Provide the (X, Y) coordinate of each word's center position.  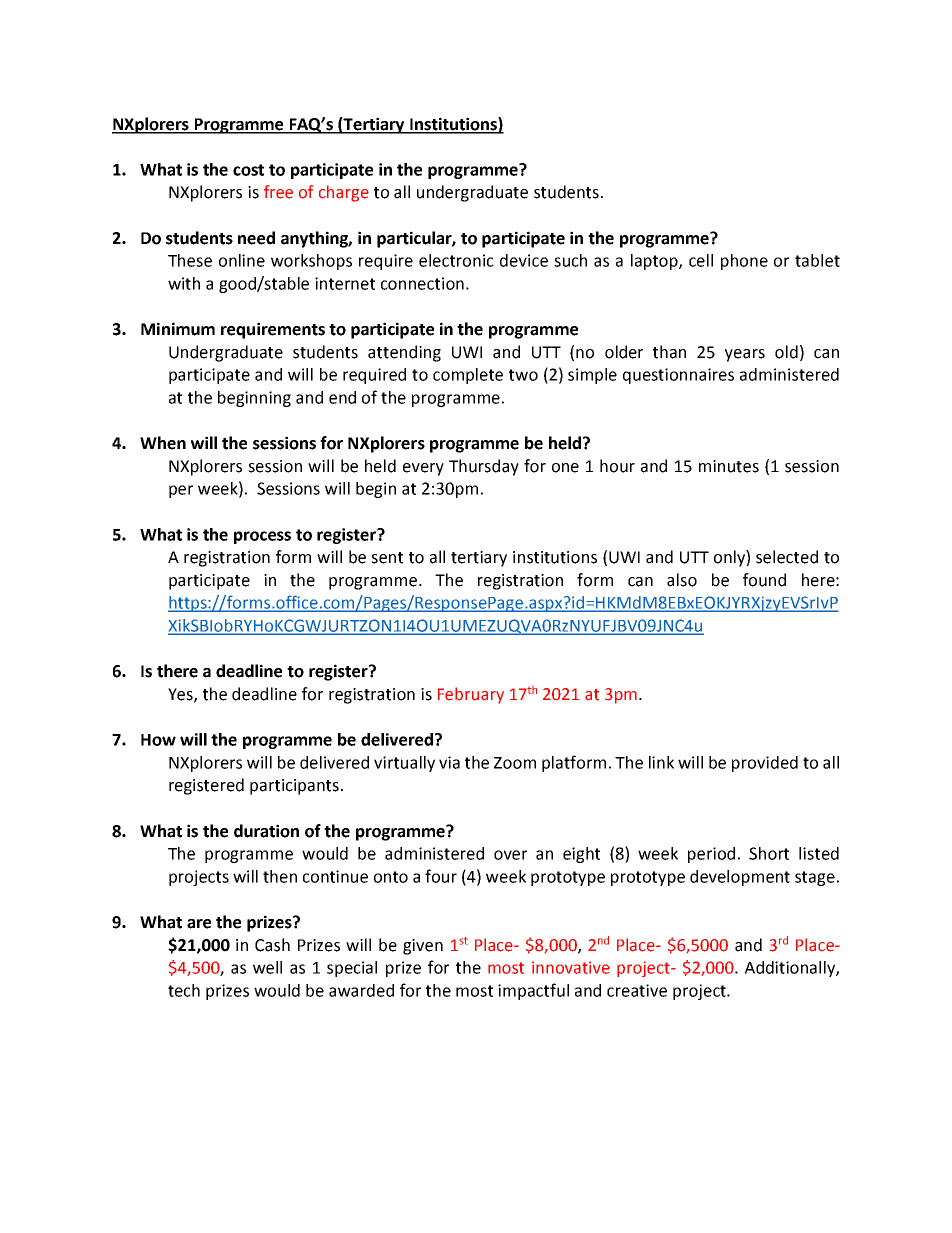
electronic (456, 260)
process (262, 537)
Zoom (515, 763)
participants (294, 787)
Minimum (178, 329)
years (745, 355)
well (267, 967)
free (278, 192)
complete (468, 376)
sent (387, 558)
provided (765, 764)
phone (744, 262)
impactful (533, 991)
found (764, 580)
